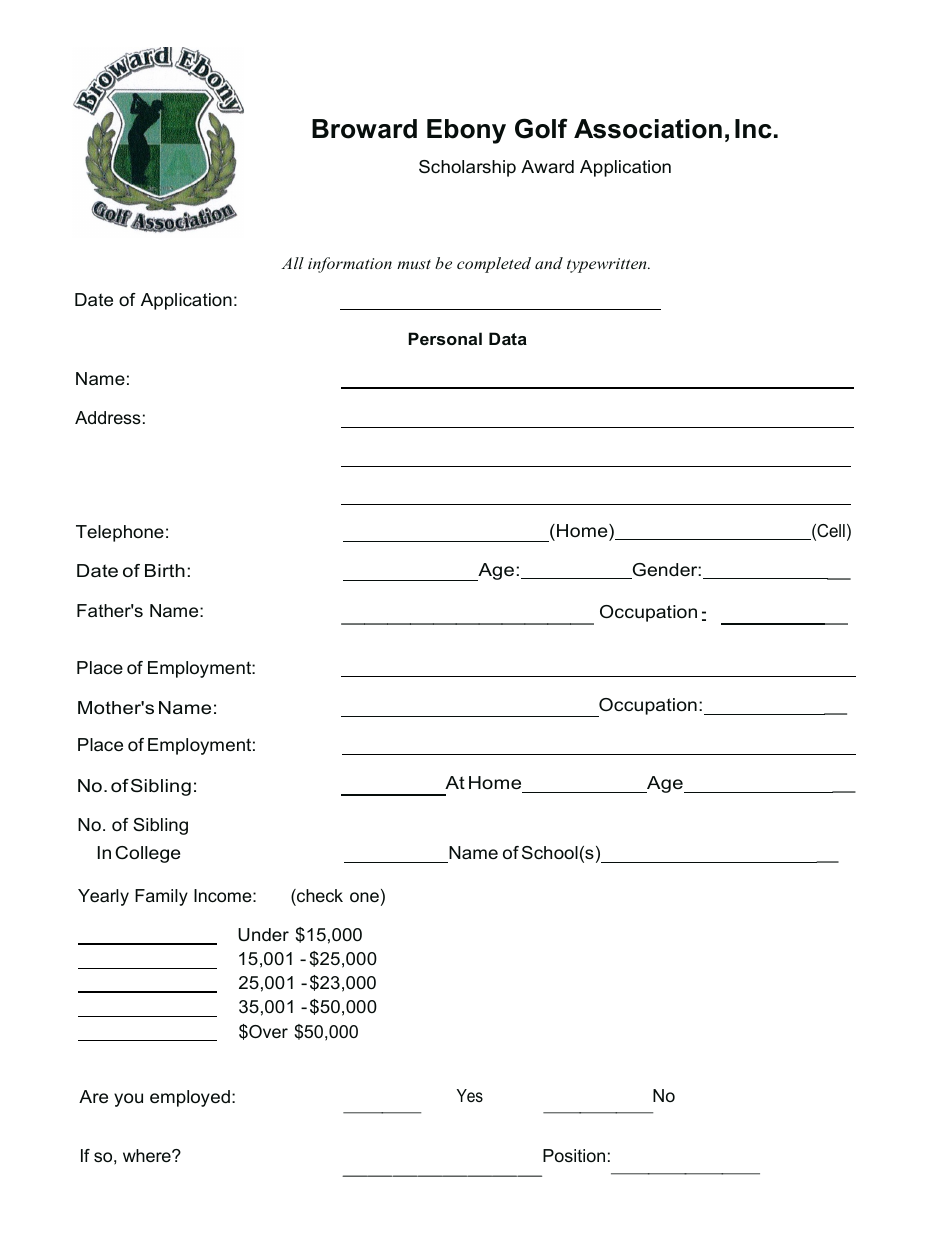 This screenshot has width=952, height=1233. What do you see at coordinates (263, 934) in the screenshot?
I see `Under` at bounding box center [263, 934].
